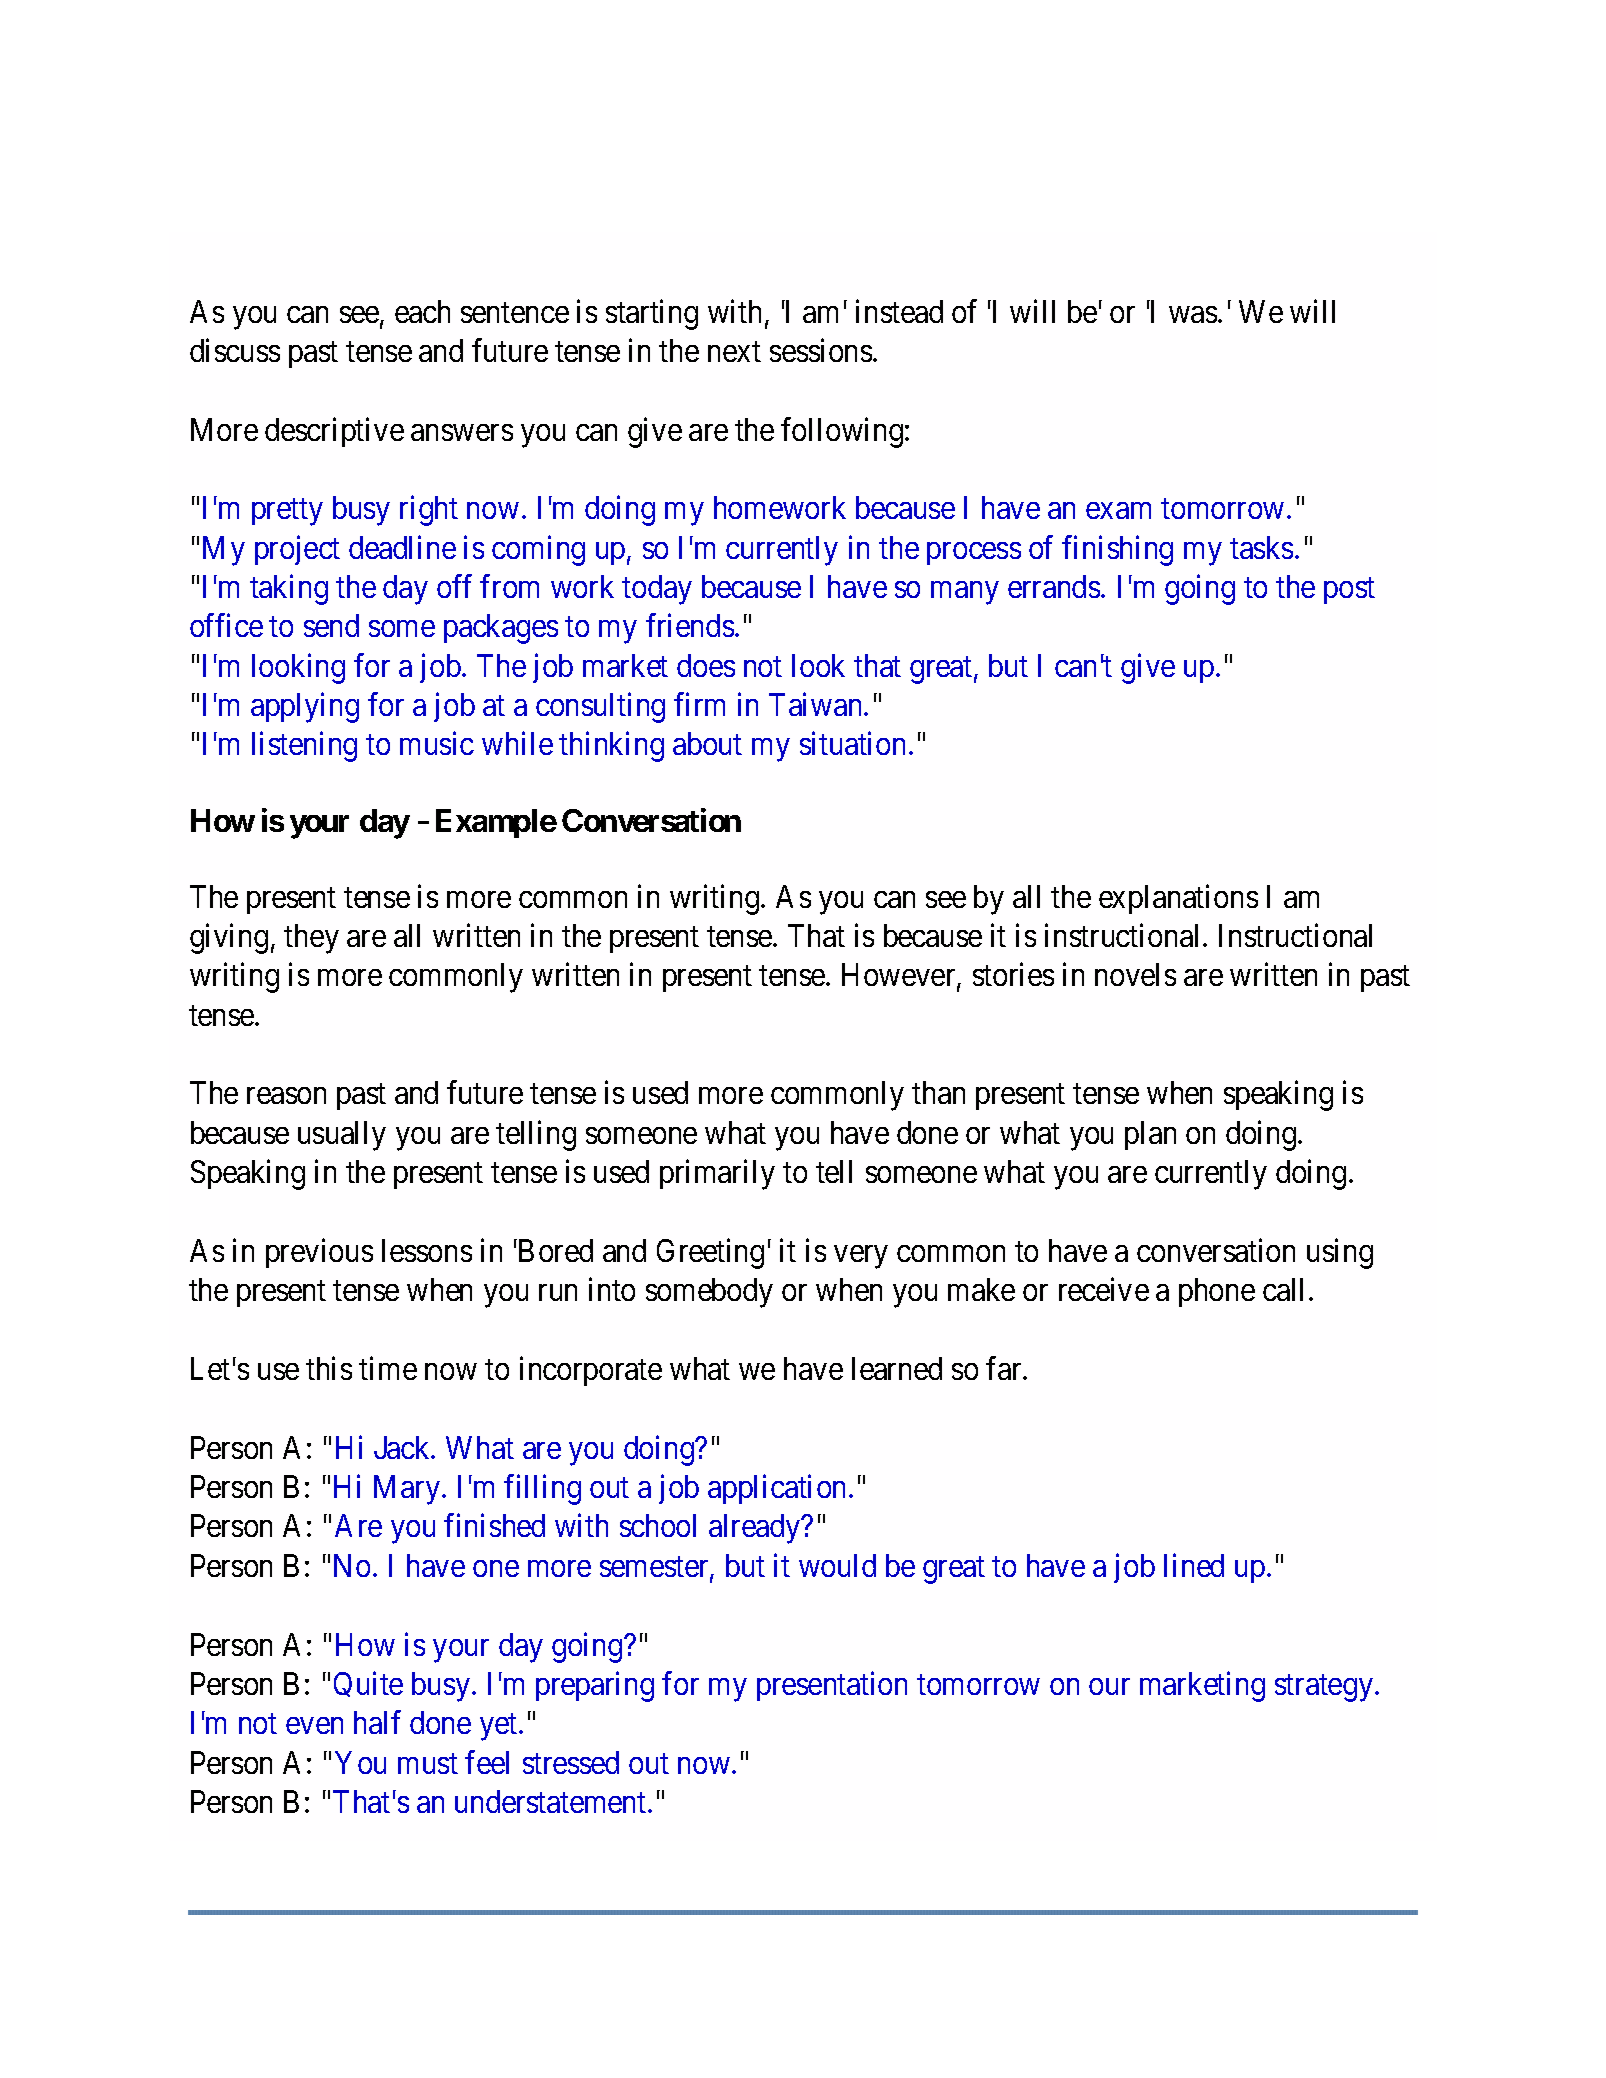  I want to click on than, so click(938, 1092).
